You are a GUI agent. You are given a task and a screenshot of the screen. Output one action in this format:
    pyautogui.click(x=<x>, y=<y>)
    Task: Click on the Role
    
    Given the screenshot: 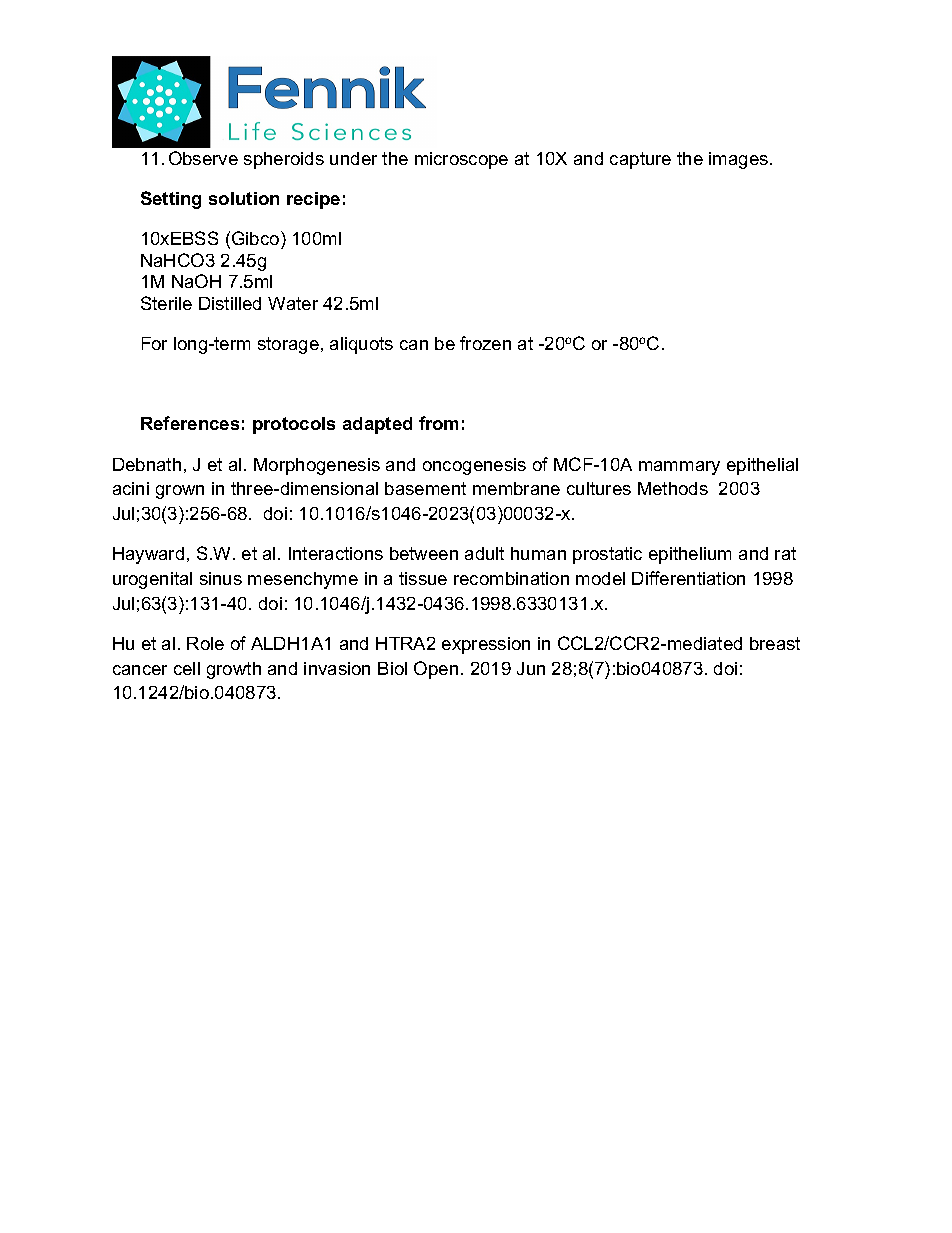 What is the action you would take?
    pyautogui.click(x=205, y=643)
